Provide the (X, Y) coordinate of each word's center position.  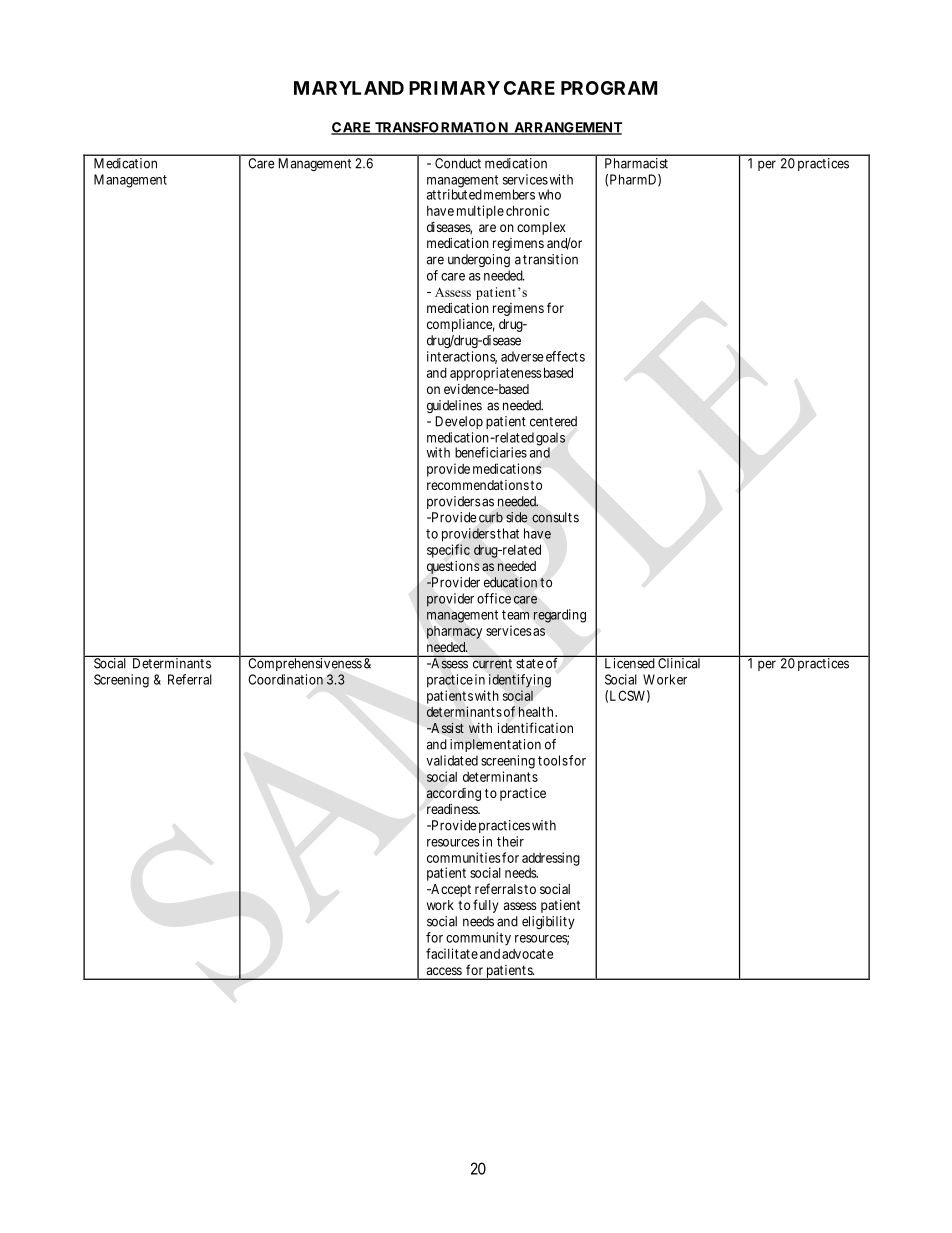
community (478, 939)
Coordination (285, 679)
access (444, 971)
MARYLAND (349, 88)
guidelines (454, 406)
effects (565, 356)
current (492, 664)
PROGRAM (609, 88)
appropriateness (496, 374)
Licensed (629, 662)
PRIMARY (454, 88)
